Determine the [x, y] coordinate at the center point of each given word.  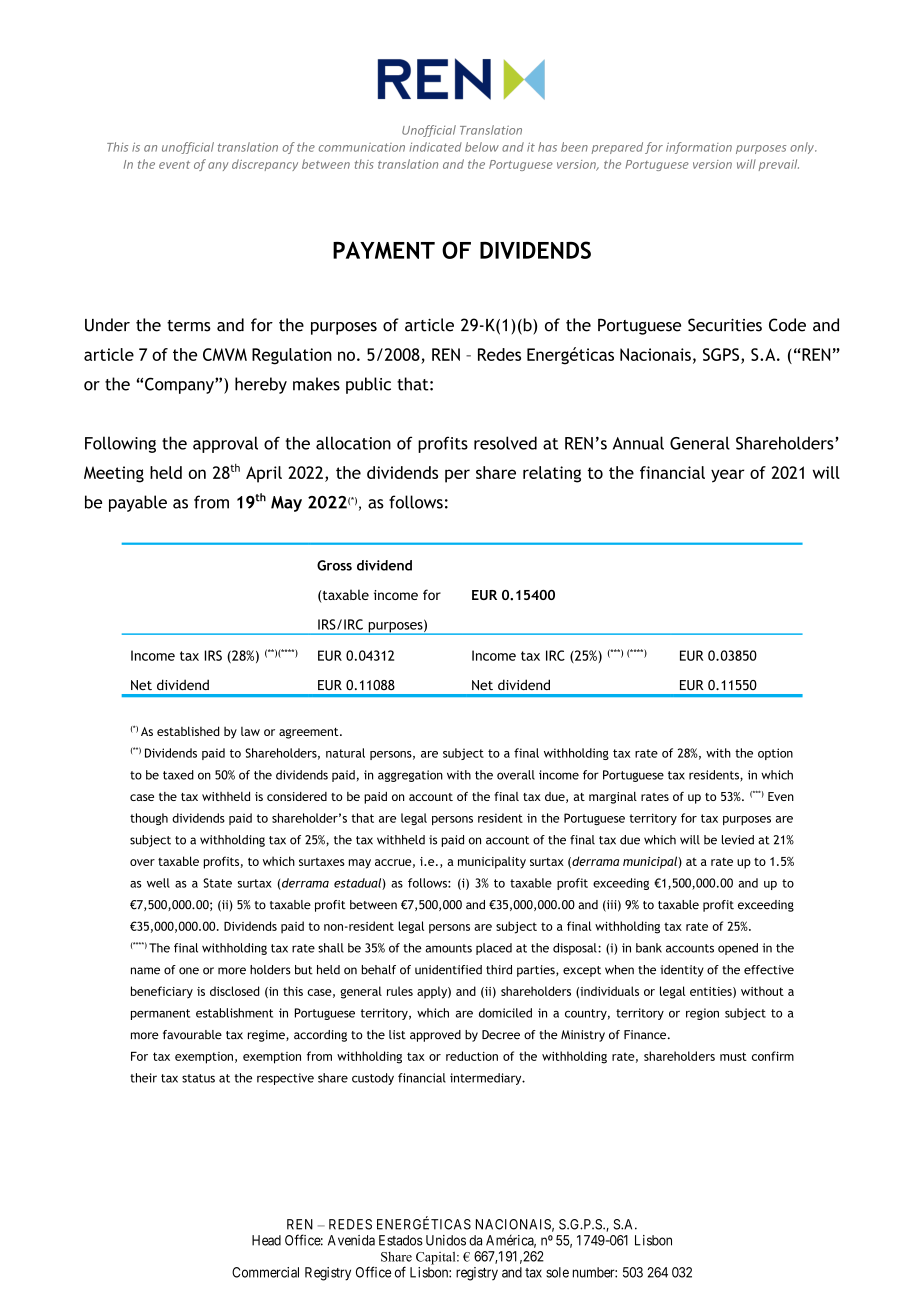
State [217, 883]
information [699, 148]
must [733, 1056]
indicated [436, 147]
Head [266, 1240]
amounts [448, 948]
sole [557, 1272]
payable [138, 503]
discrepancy [265, 165]
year [727, 476]
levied [738, 840]
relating [552, 474]
